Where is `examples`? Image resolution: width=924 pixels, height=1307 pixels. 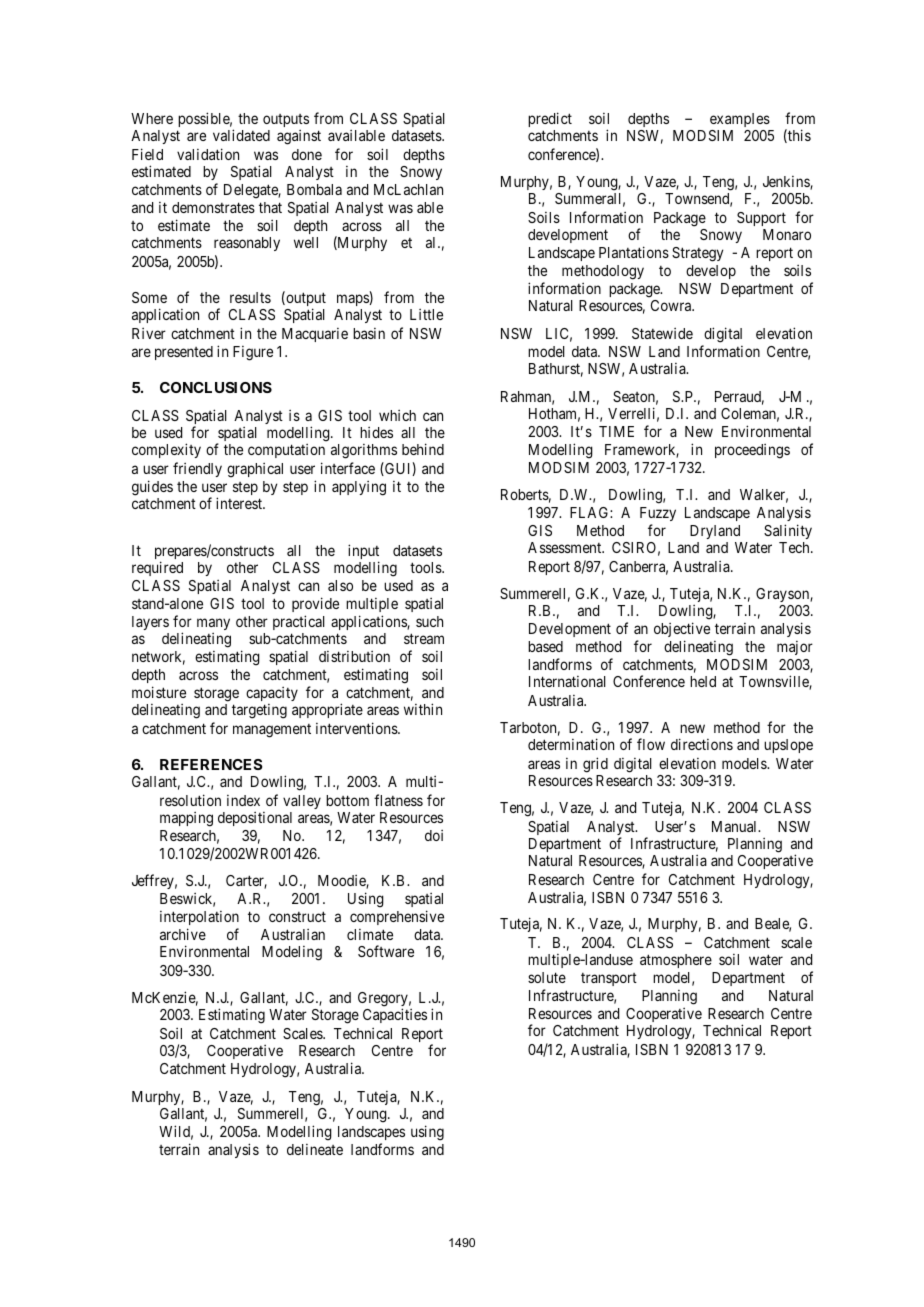
examples is located at coordinates (740, 120).
